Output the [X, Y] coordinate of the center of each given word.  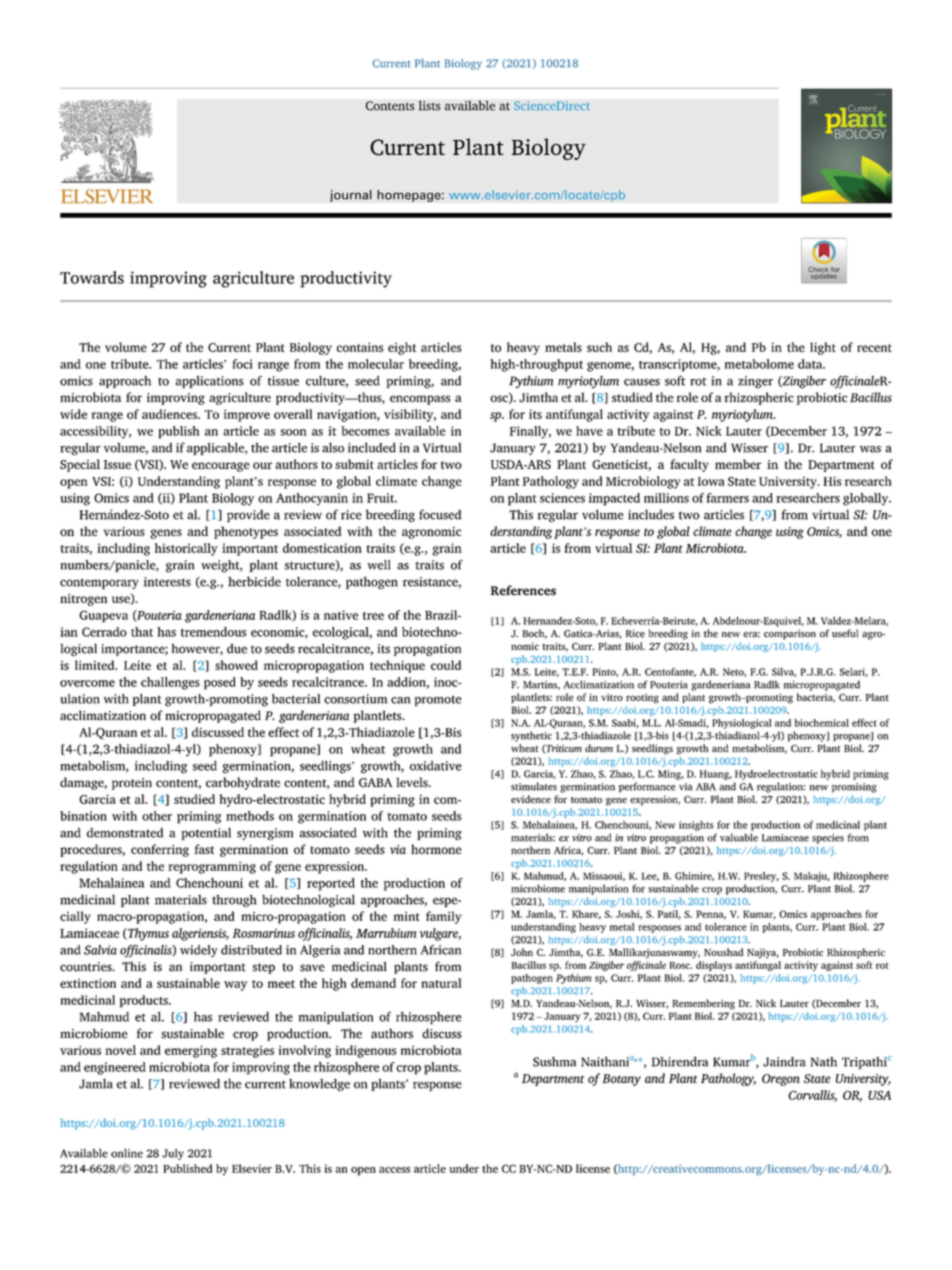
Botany [621, 1080]
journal [351, 196]
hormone [436, 849]
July [173, 1154]
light [823, 348]
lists [430, 105]
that [142, 632]
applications [210, 382]
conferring [160, 850]
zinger [755, 382]
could [446, 665]
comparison [790, 635]
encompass [420, 400]
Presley [761, 877]
